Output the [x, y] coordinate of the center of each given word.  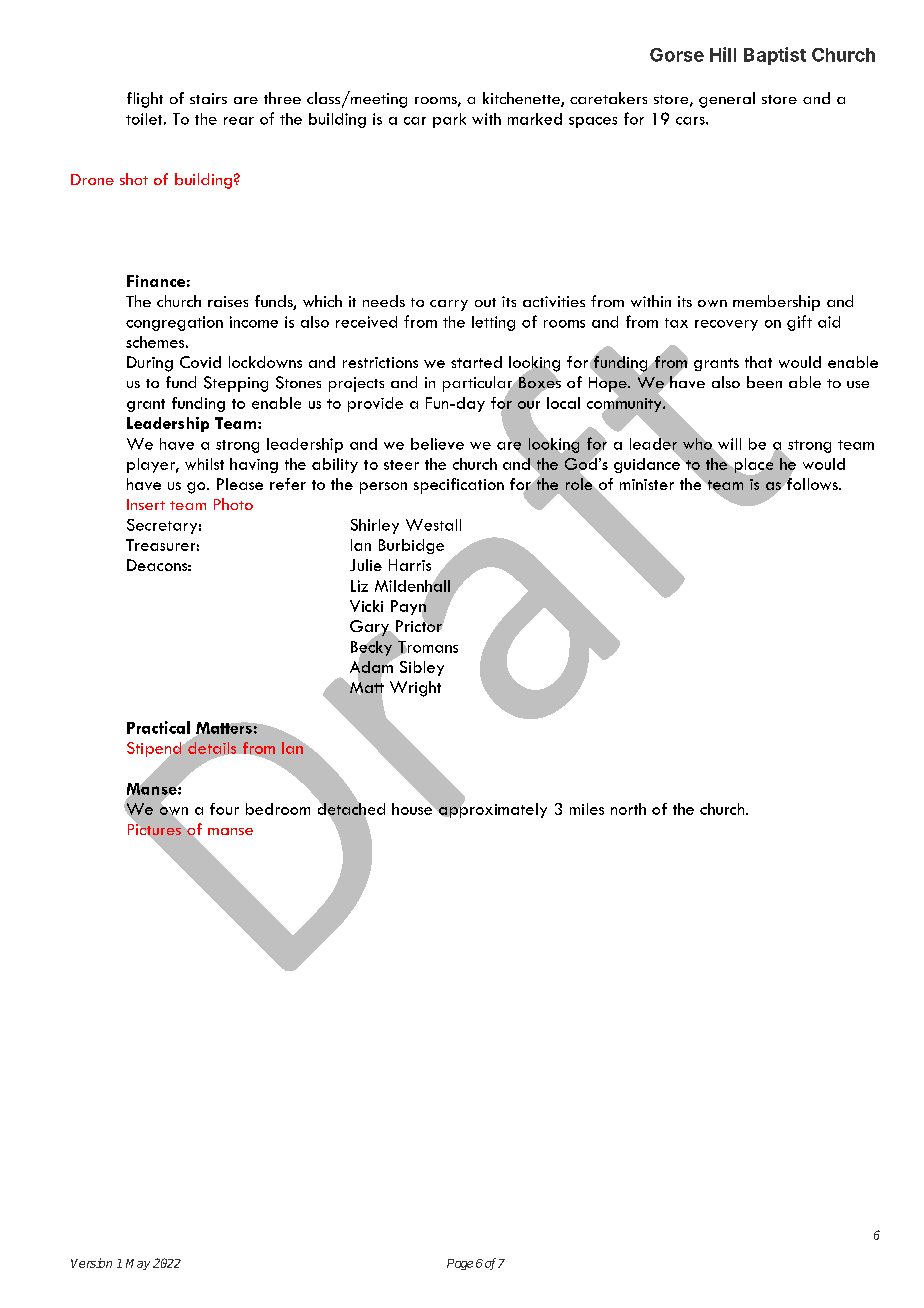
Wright [415, 689]
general [727, 100]
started [476, 362]
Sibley [422, 668]
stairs [208, 98]
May [138, 1264]
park [449, 120]
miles [587, 809]
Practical [158, 727]
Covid [200, 362]
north [628, 809]
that [758, 362]
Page [460, 1264]
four [224, 809]
